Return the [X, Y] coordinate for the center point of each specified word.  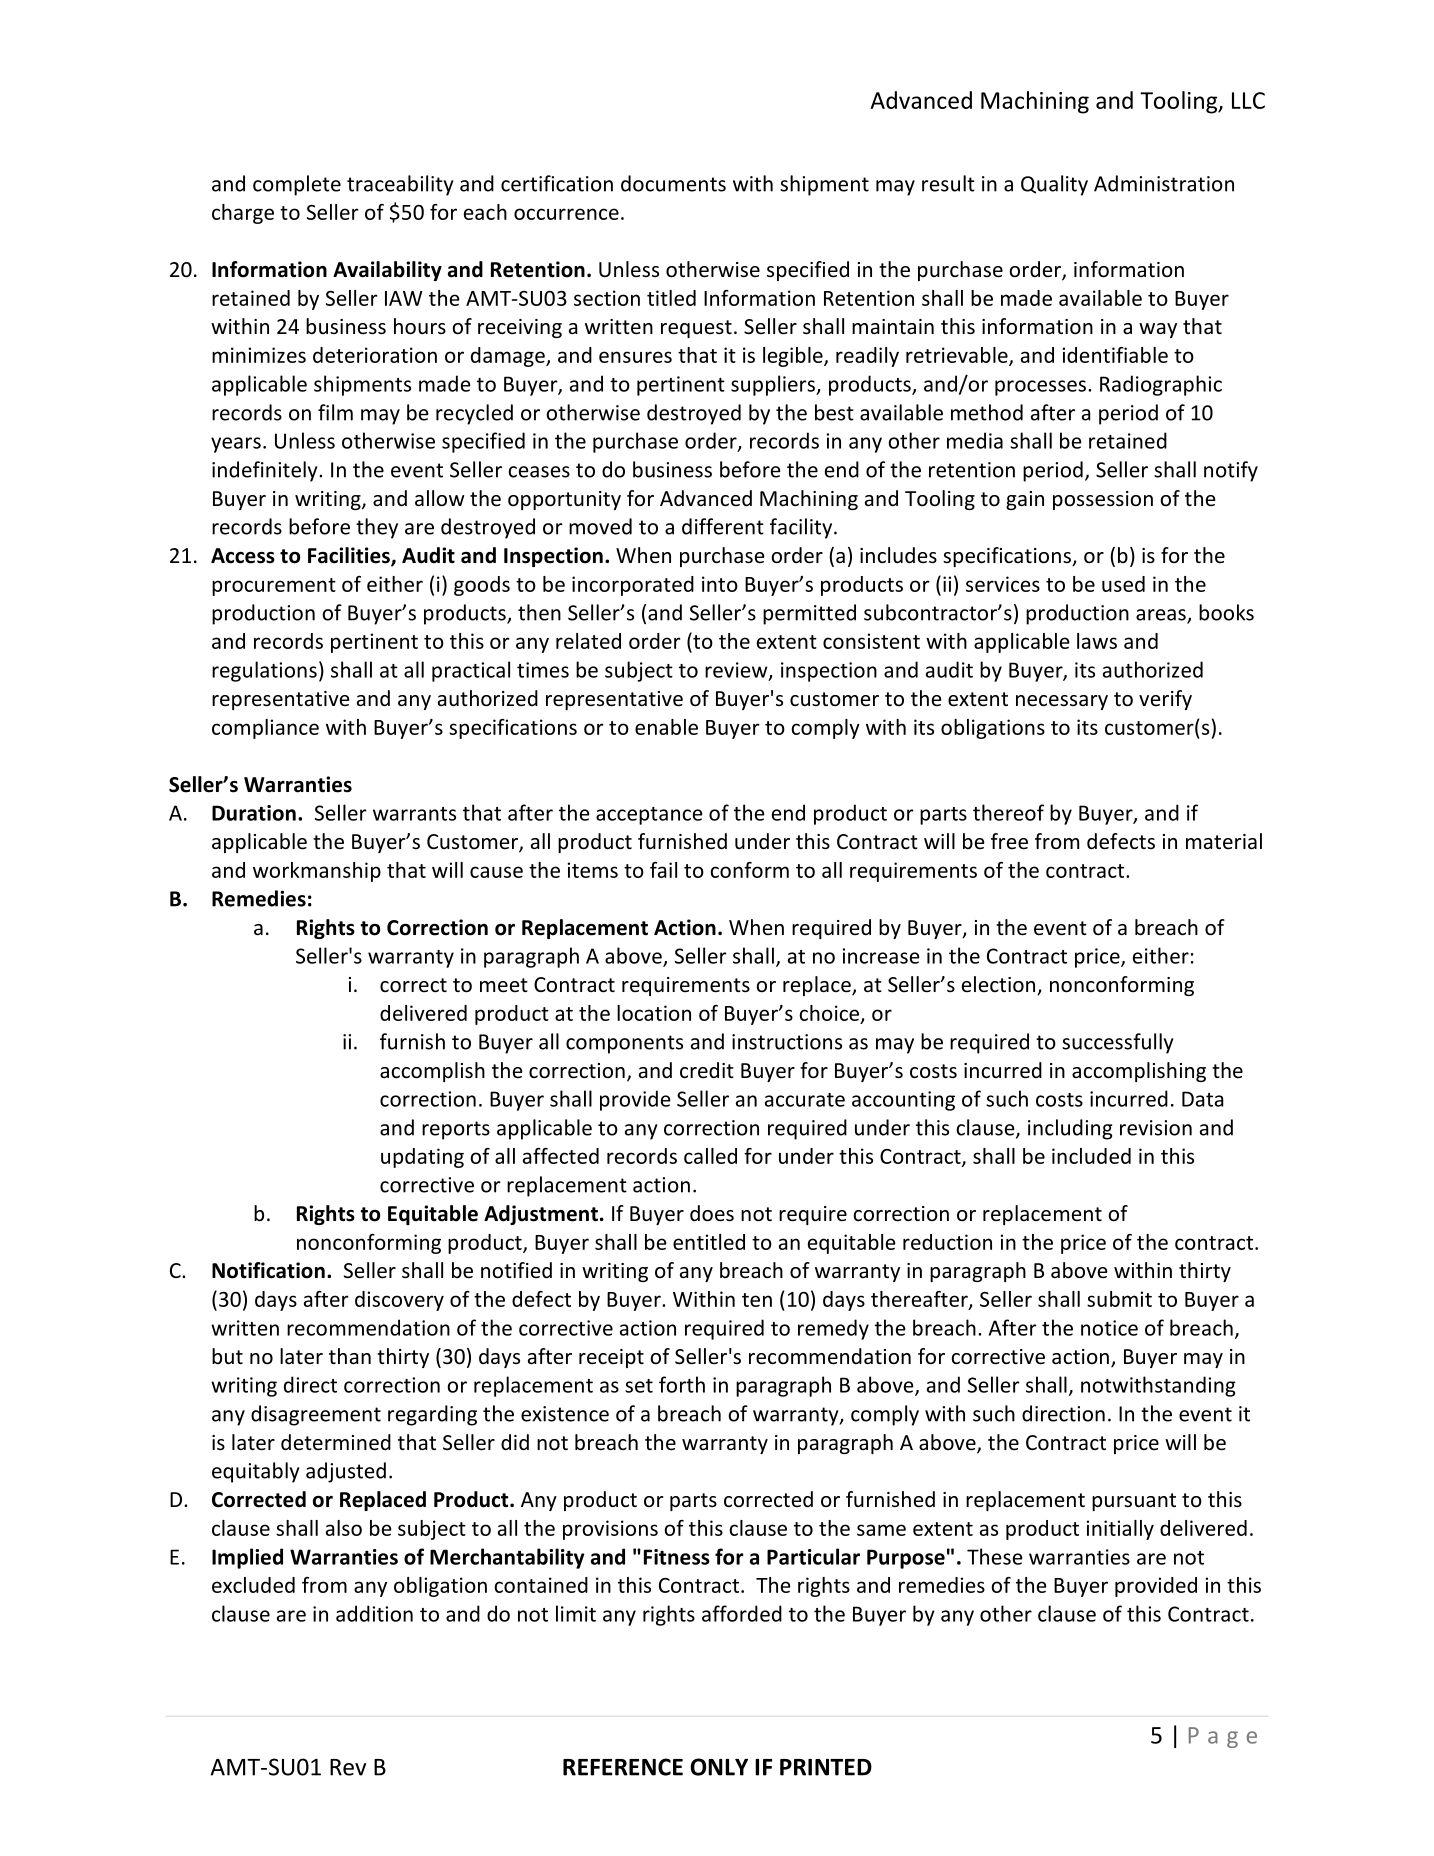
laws [1097, 641]
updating [422, 1158]
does [712, 1213]
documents [673, 183]
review [737, 671]
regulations [264, 671]
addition [374, 1613]
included [1091, 1156]
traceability [400, 185]
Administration [1164, 183]
